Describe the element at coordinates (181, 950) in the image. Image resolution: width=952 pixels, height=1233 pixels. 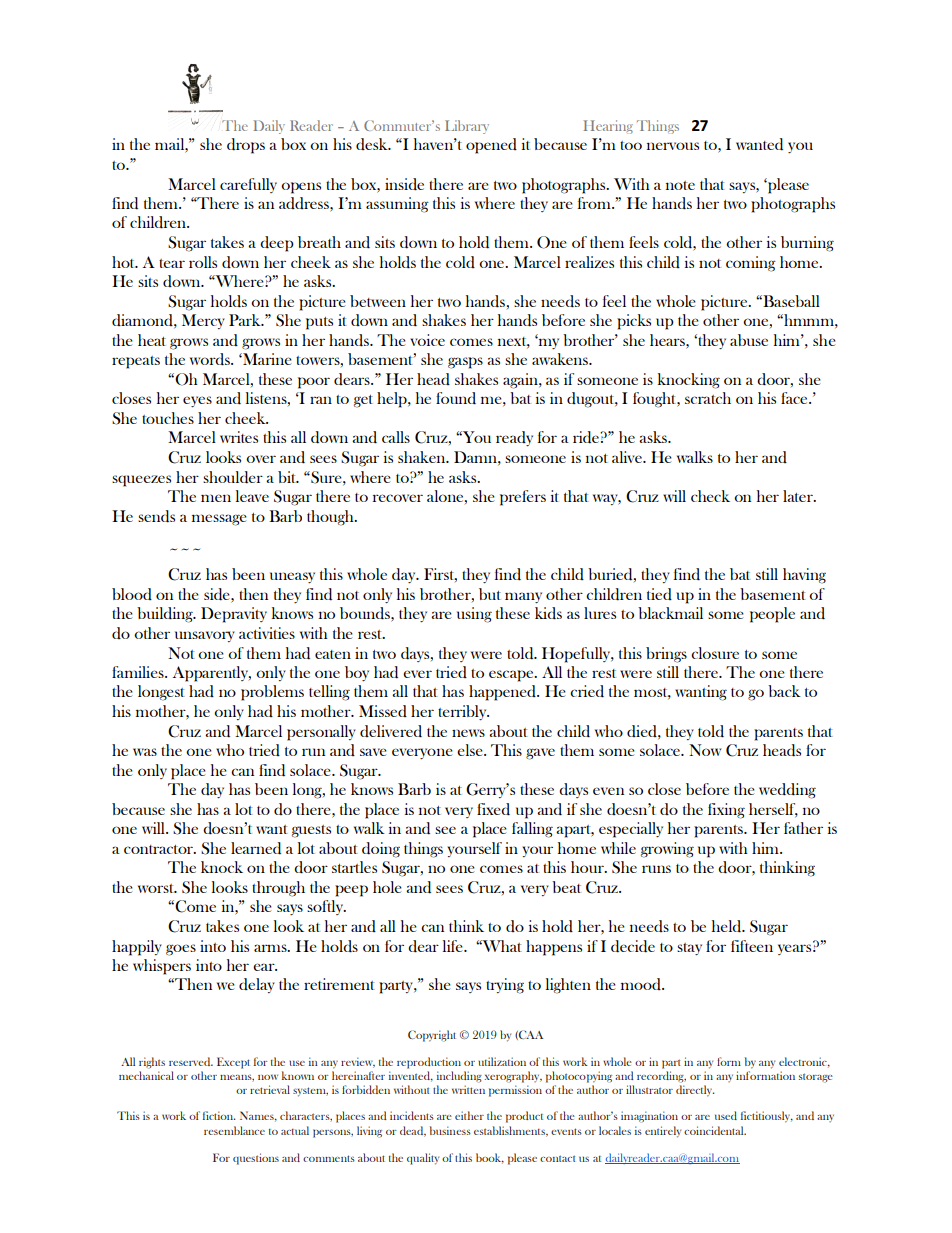
I see `goes` at that location.
